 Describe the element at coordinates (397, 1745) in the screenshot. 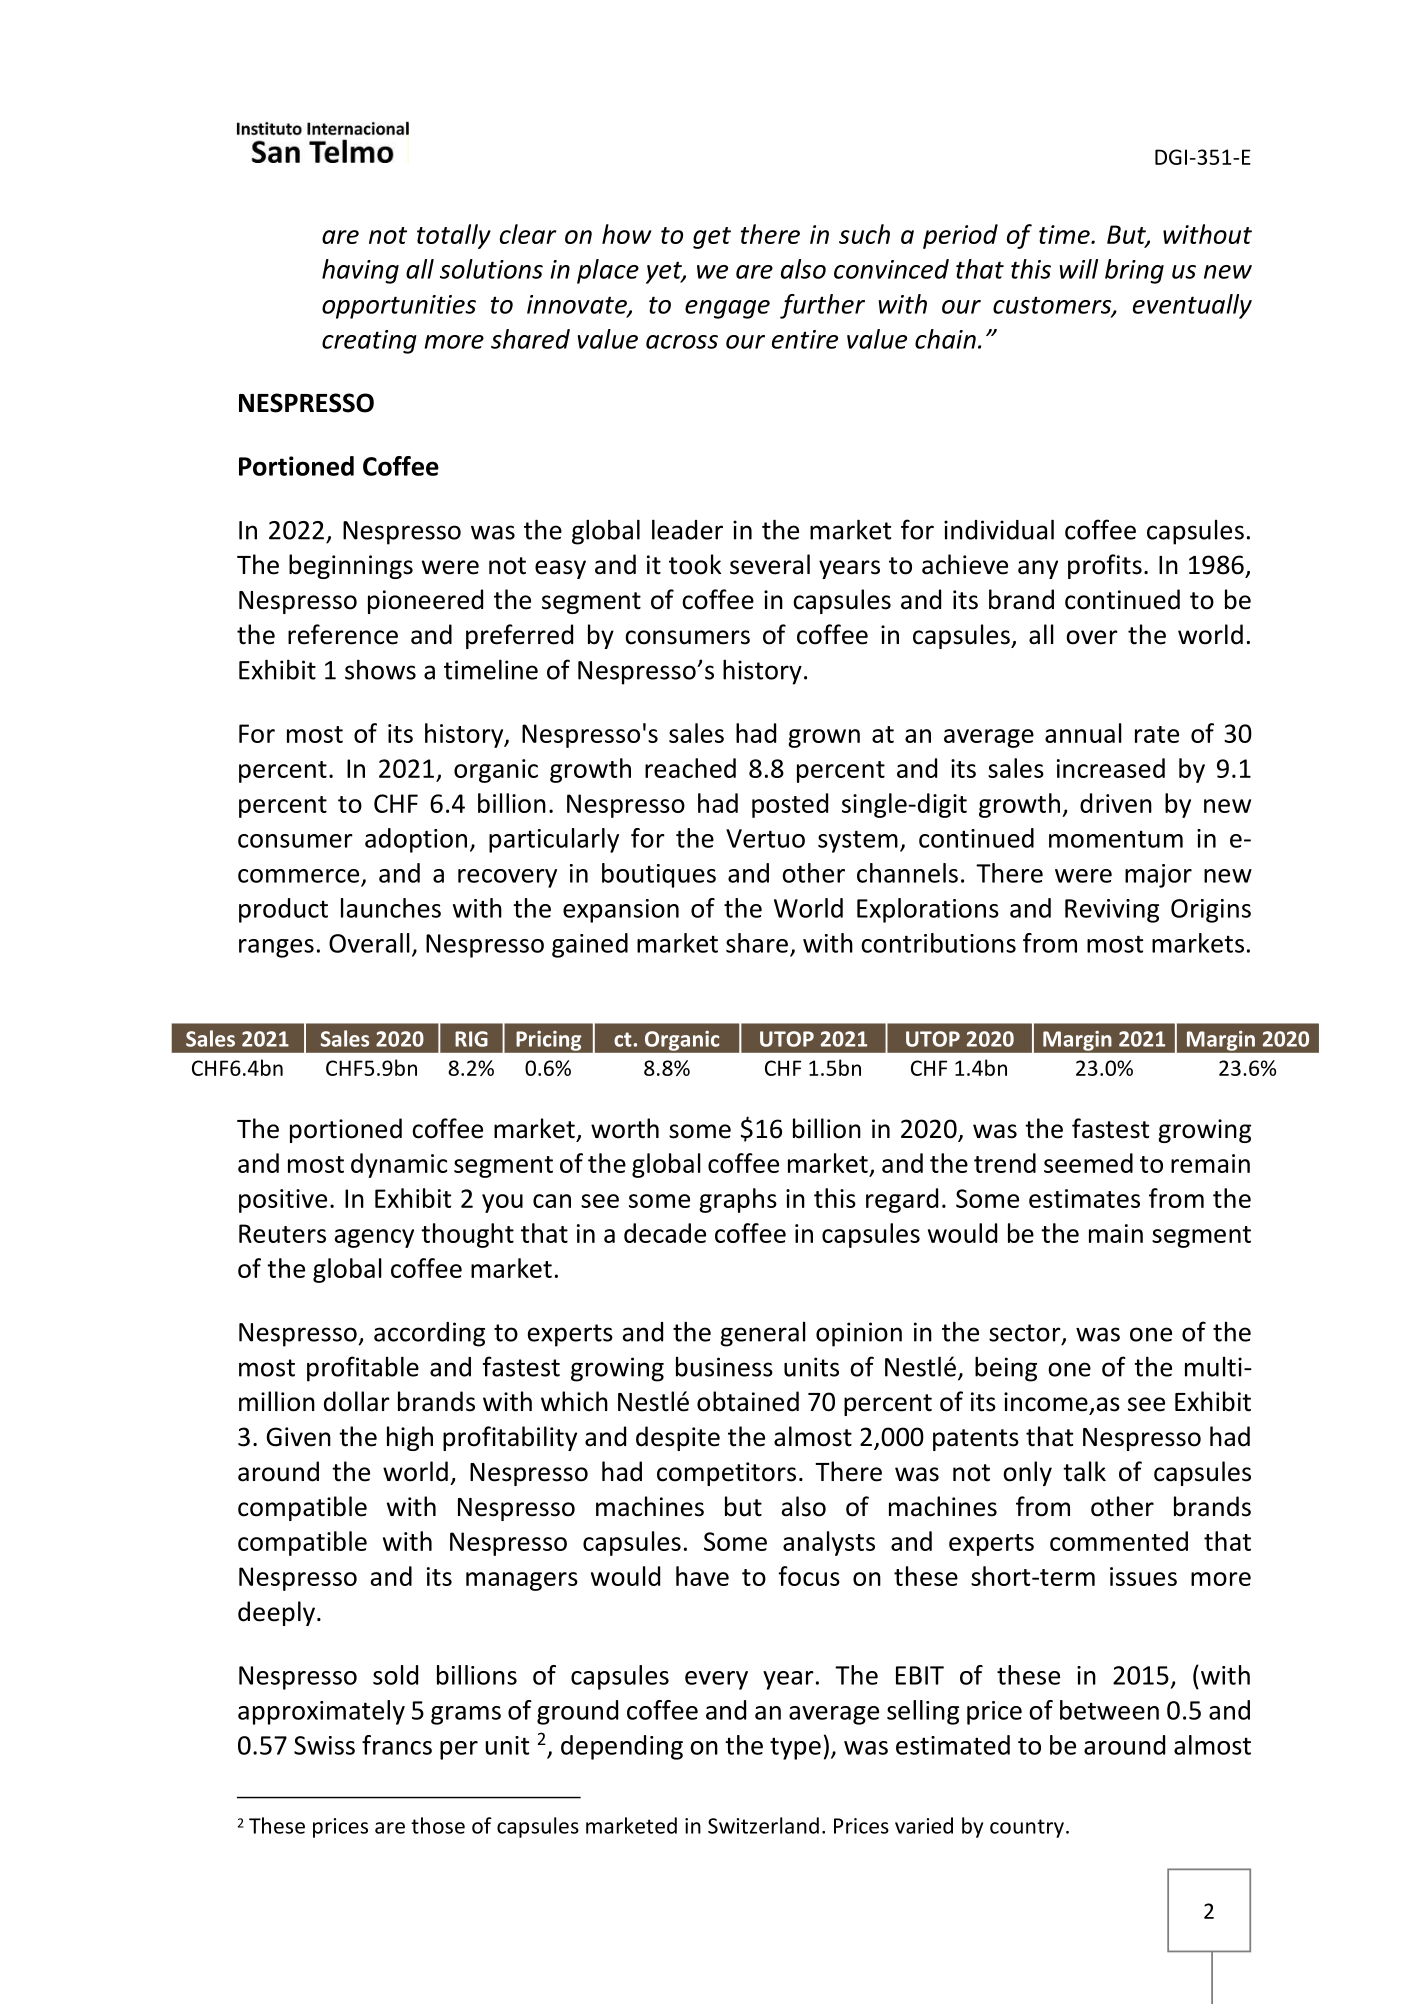

I see `francs` at that location.
